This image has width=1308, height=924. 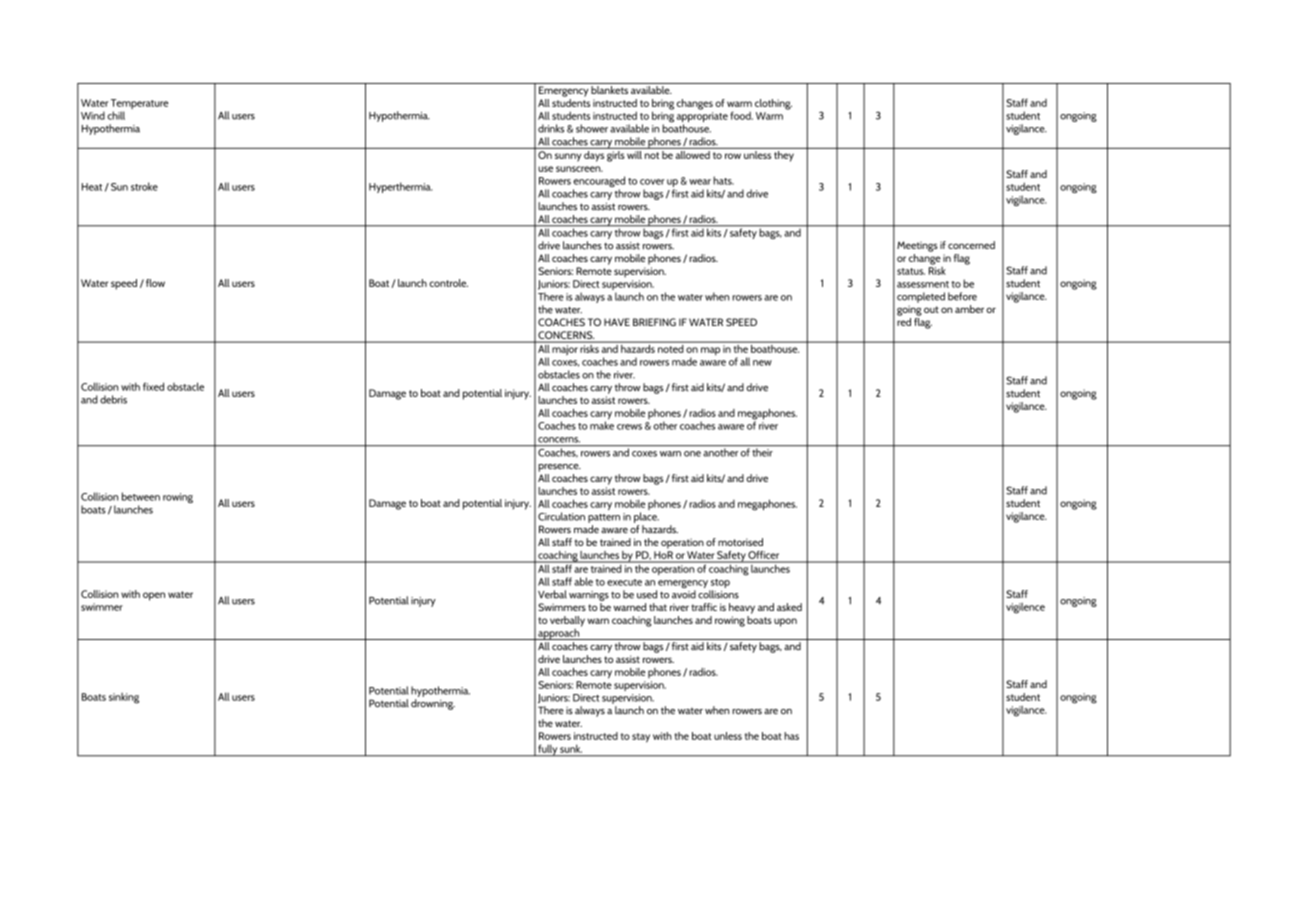 What do you see at coordinates (762, 363) in the image?
I see `new` at bounding box center [762, 363].
